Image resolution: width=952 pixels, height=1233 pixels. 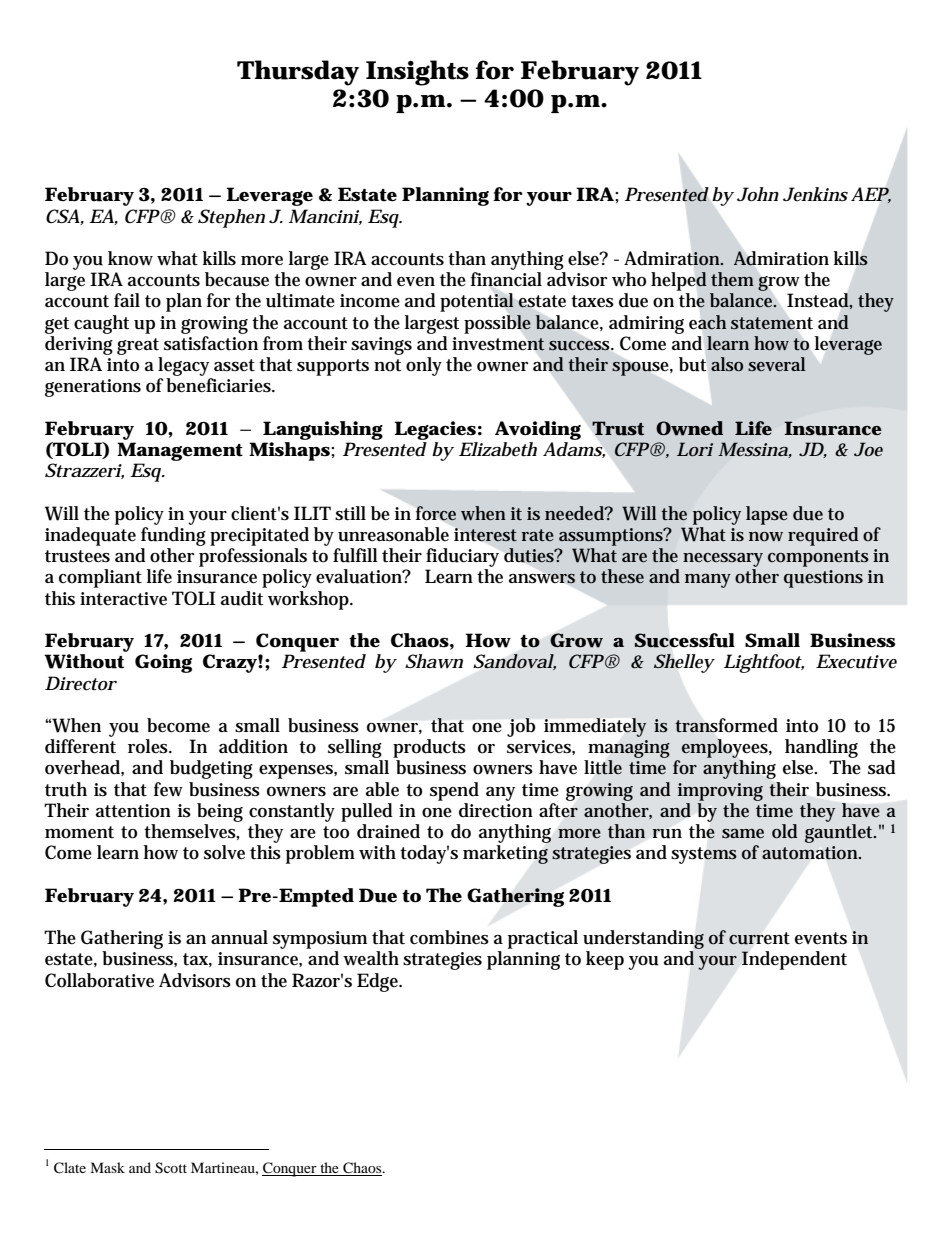 What do you see at coordinates (123, 599) in the document?
I see `interactive` at bounding box center [123, 599].
